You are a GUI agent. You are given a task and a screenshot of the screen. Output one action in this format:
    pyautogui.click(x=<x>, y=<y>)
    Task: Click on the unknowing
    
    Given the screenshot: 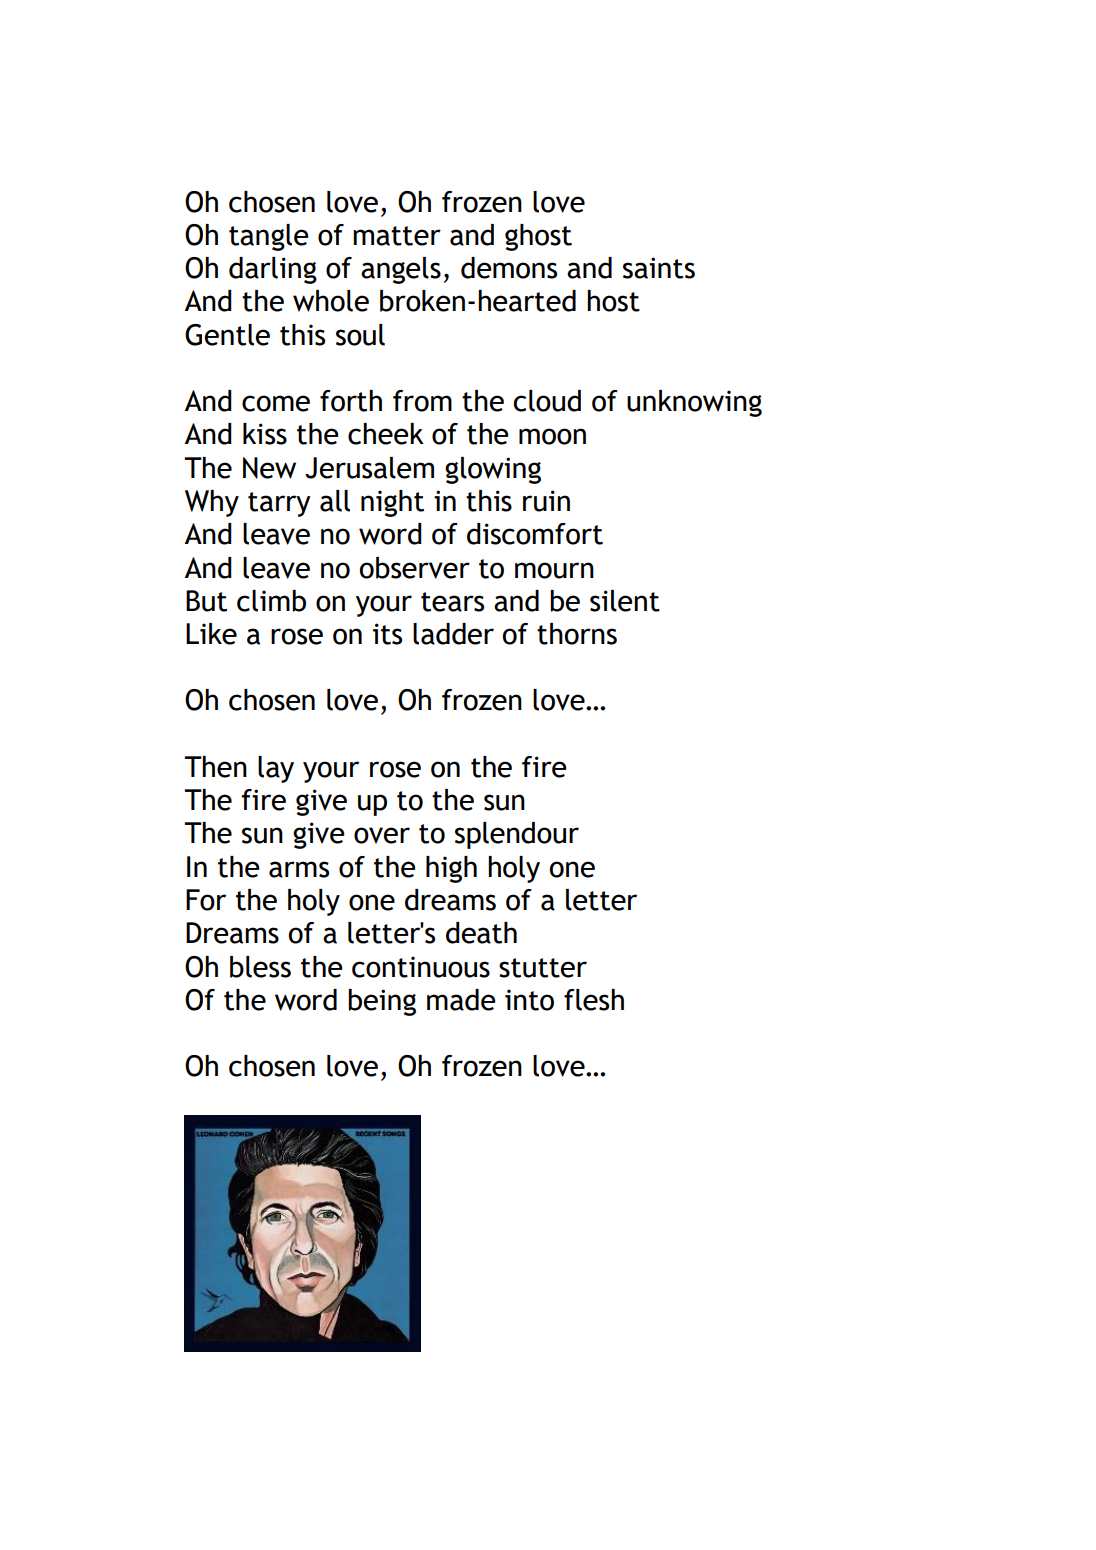 What is the action you would take?
    pyautogui.click(x=694, y=403)
